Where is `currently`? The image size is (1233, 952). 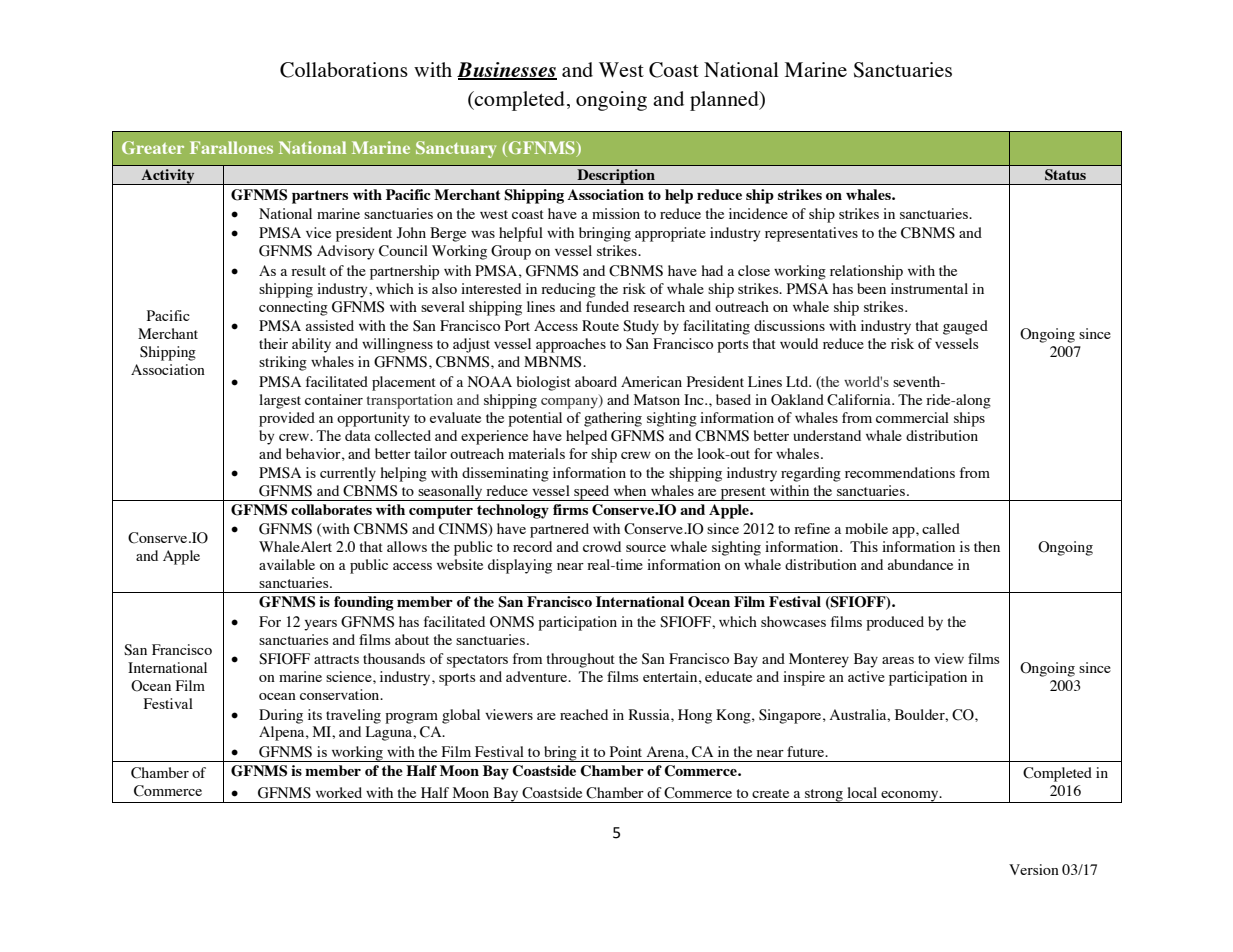
currently is located at coordinates (348, 474).
